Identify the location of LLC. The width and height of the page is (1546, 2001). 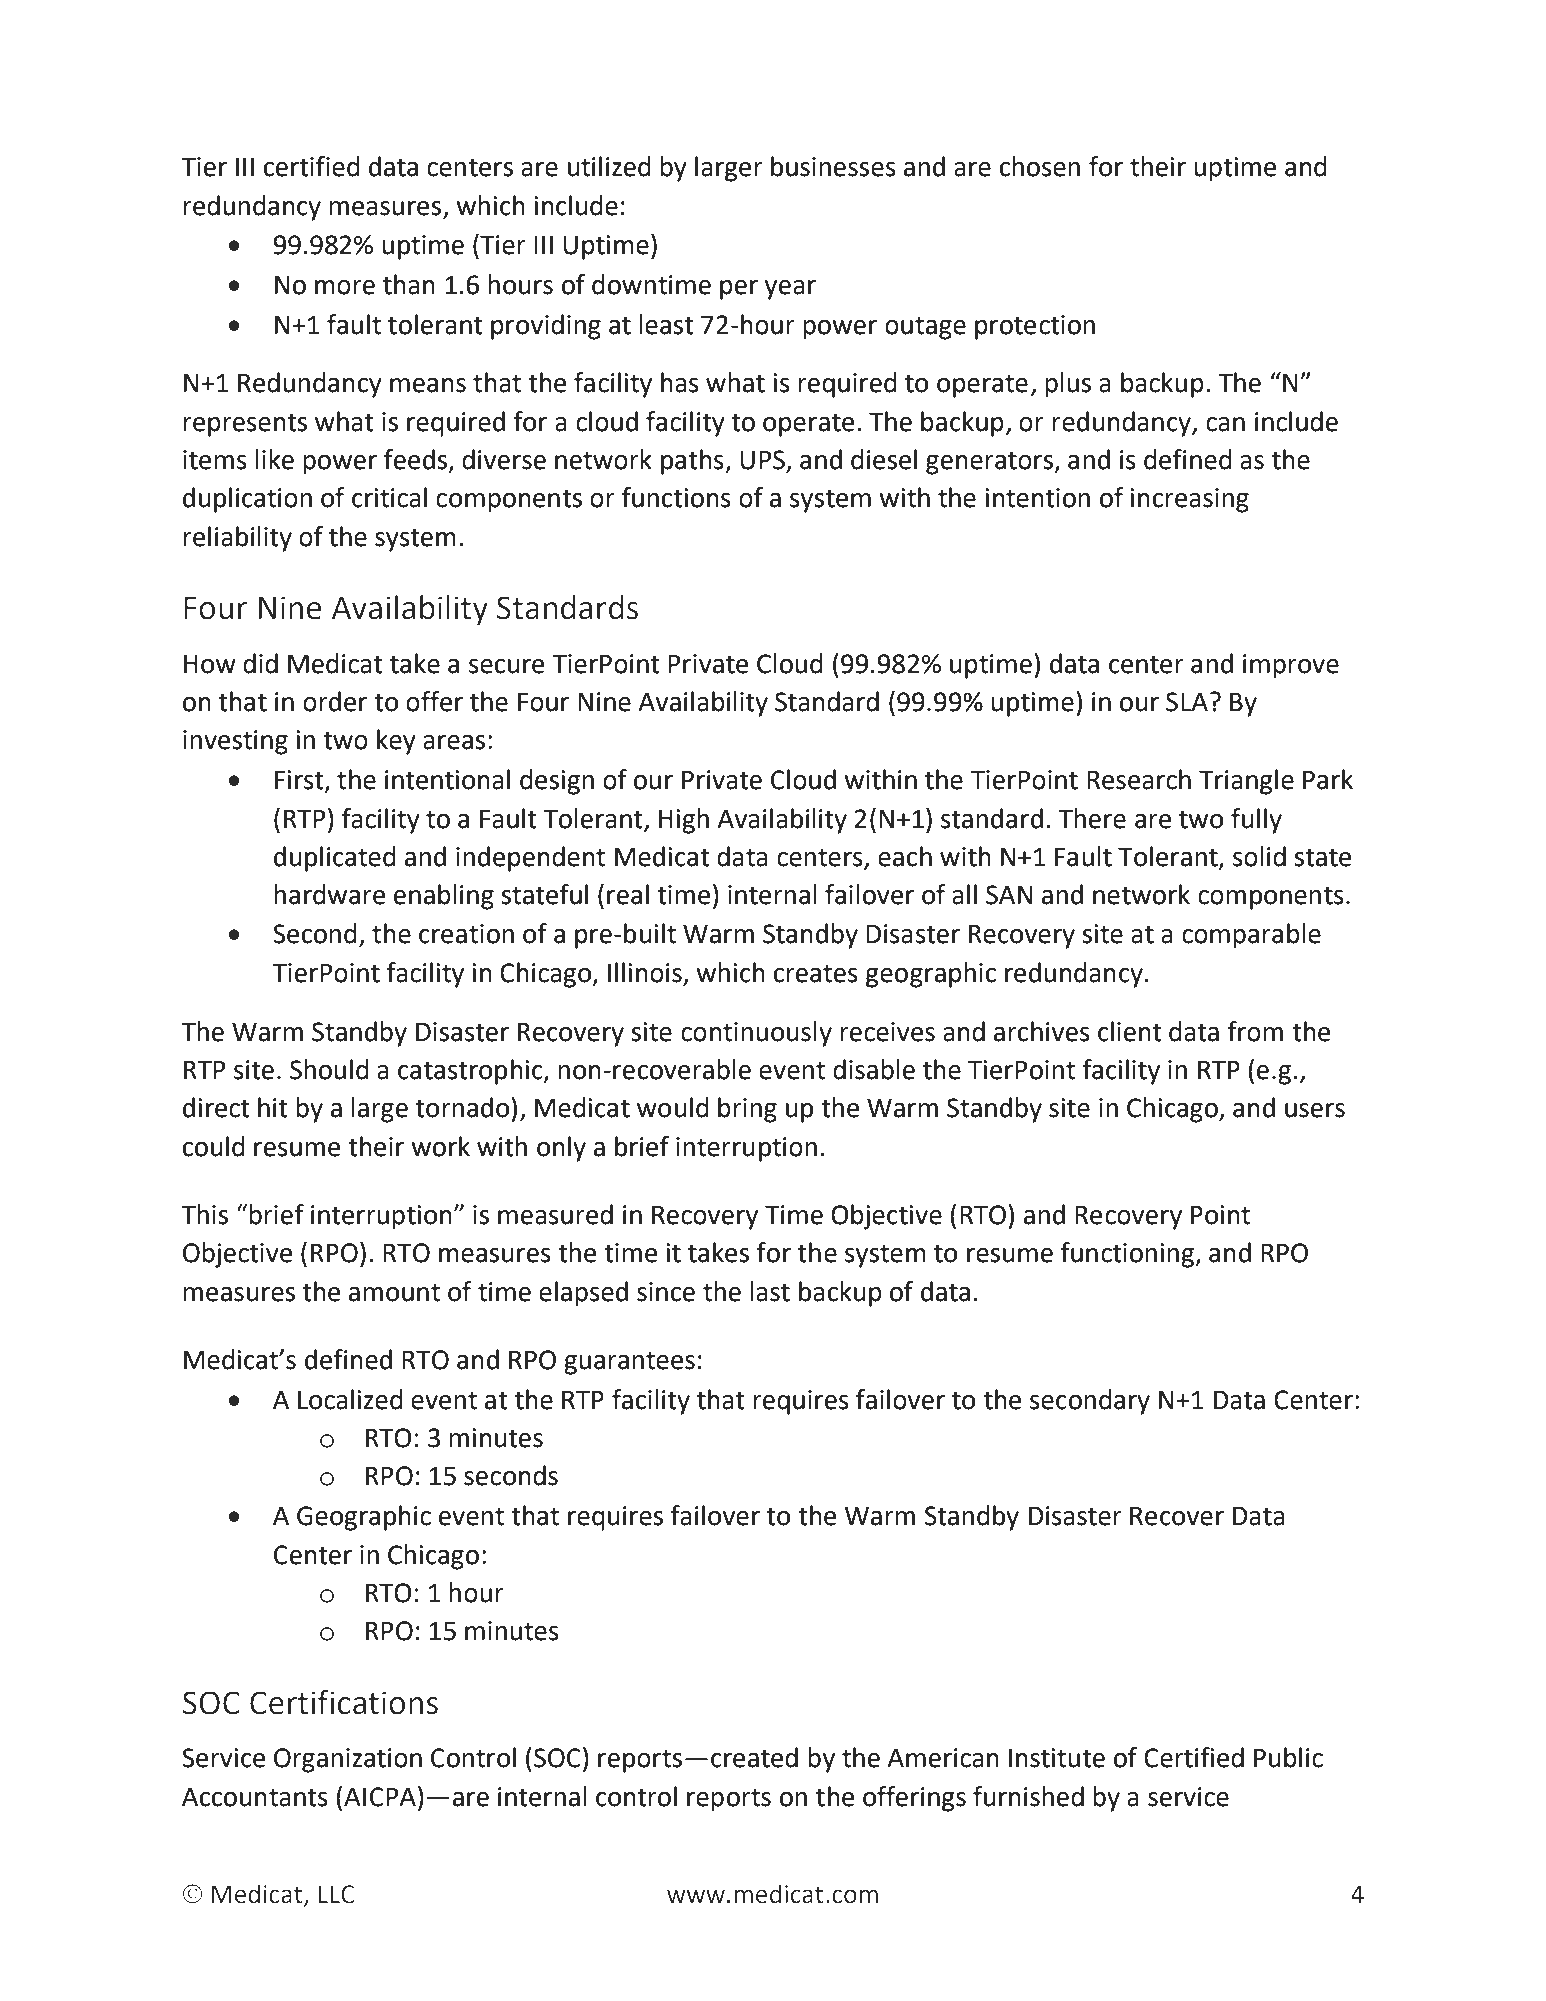
(336, 1894).
